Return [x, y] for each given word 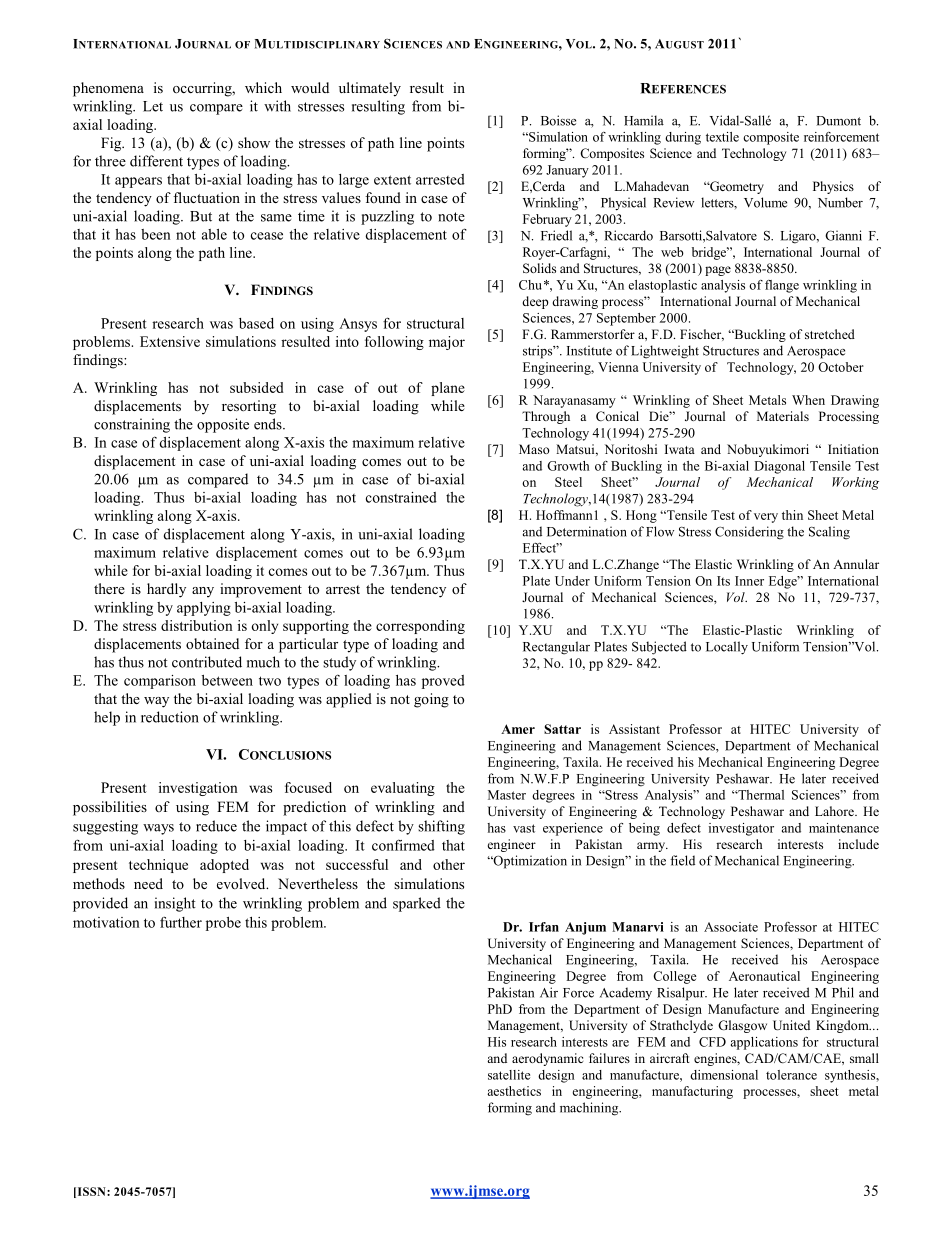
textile [722, 137]
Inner [749, 581]
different [156, 161]
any [203, 592]
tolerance [791, 1075]
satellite [509, 1075]
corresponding [420, 627]
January [567, 171]
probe [223, 924]
